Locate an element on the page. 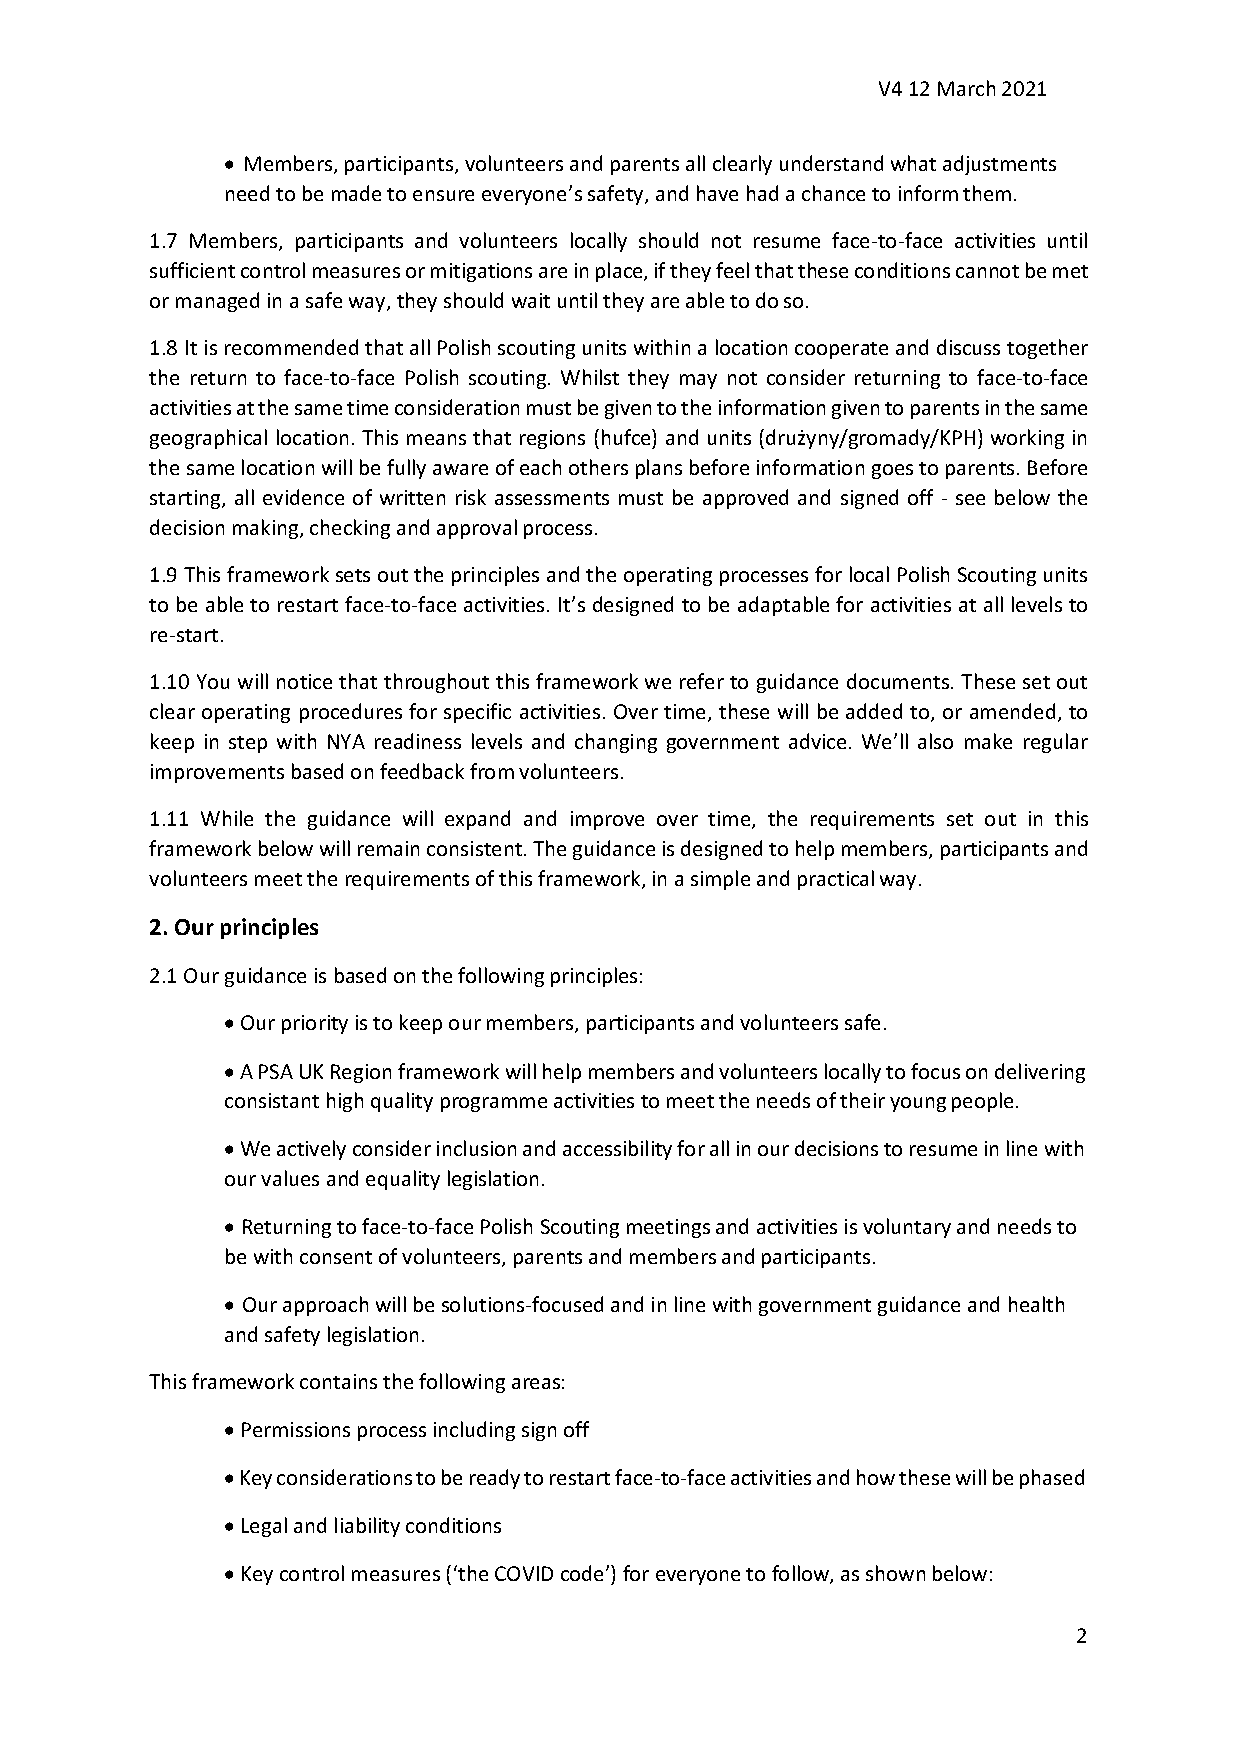 This document has height=1750, width=1238. see is located at coordinates (970, 499).
